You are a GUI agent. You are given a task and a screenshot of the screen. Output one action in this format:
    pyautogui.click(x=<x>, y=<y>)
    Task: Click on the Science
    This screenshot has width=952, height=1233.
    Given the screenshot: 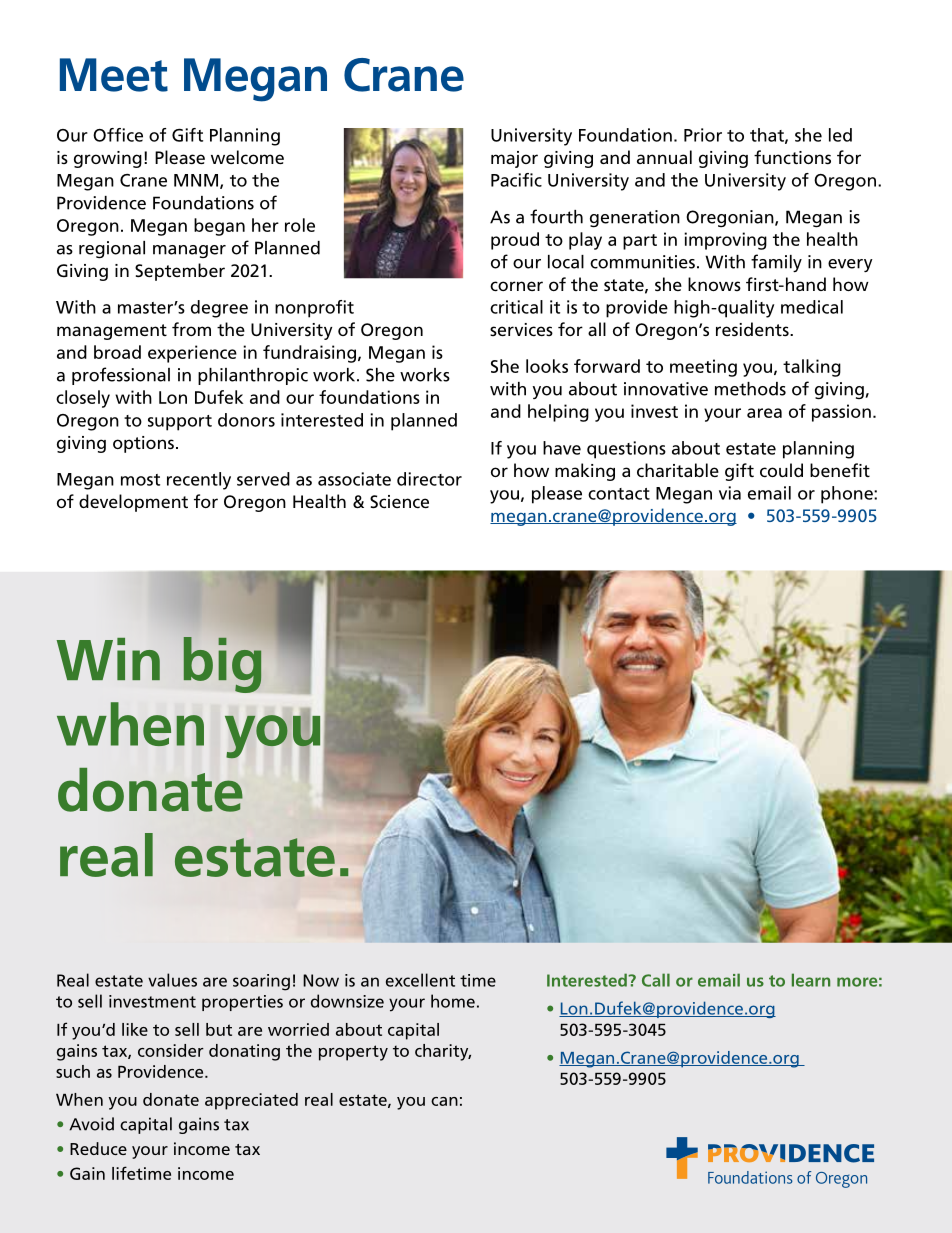 What is the action you would take?
    pyautogui.click(x=399, y=501)
